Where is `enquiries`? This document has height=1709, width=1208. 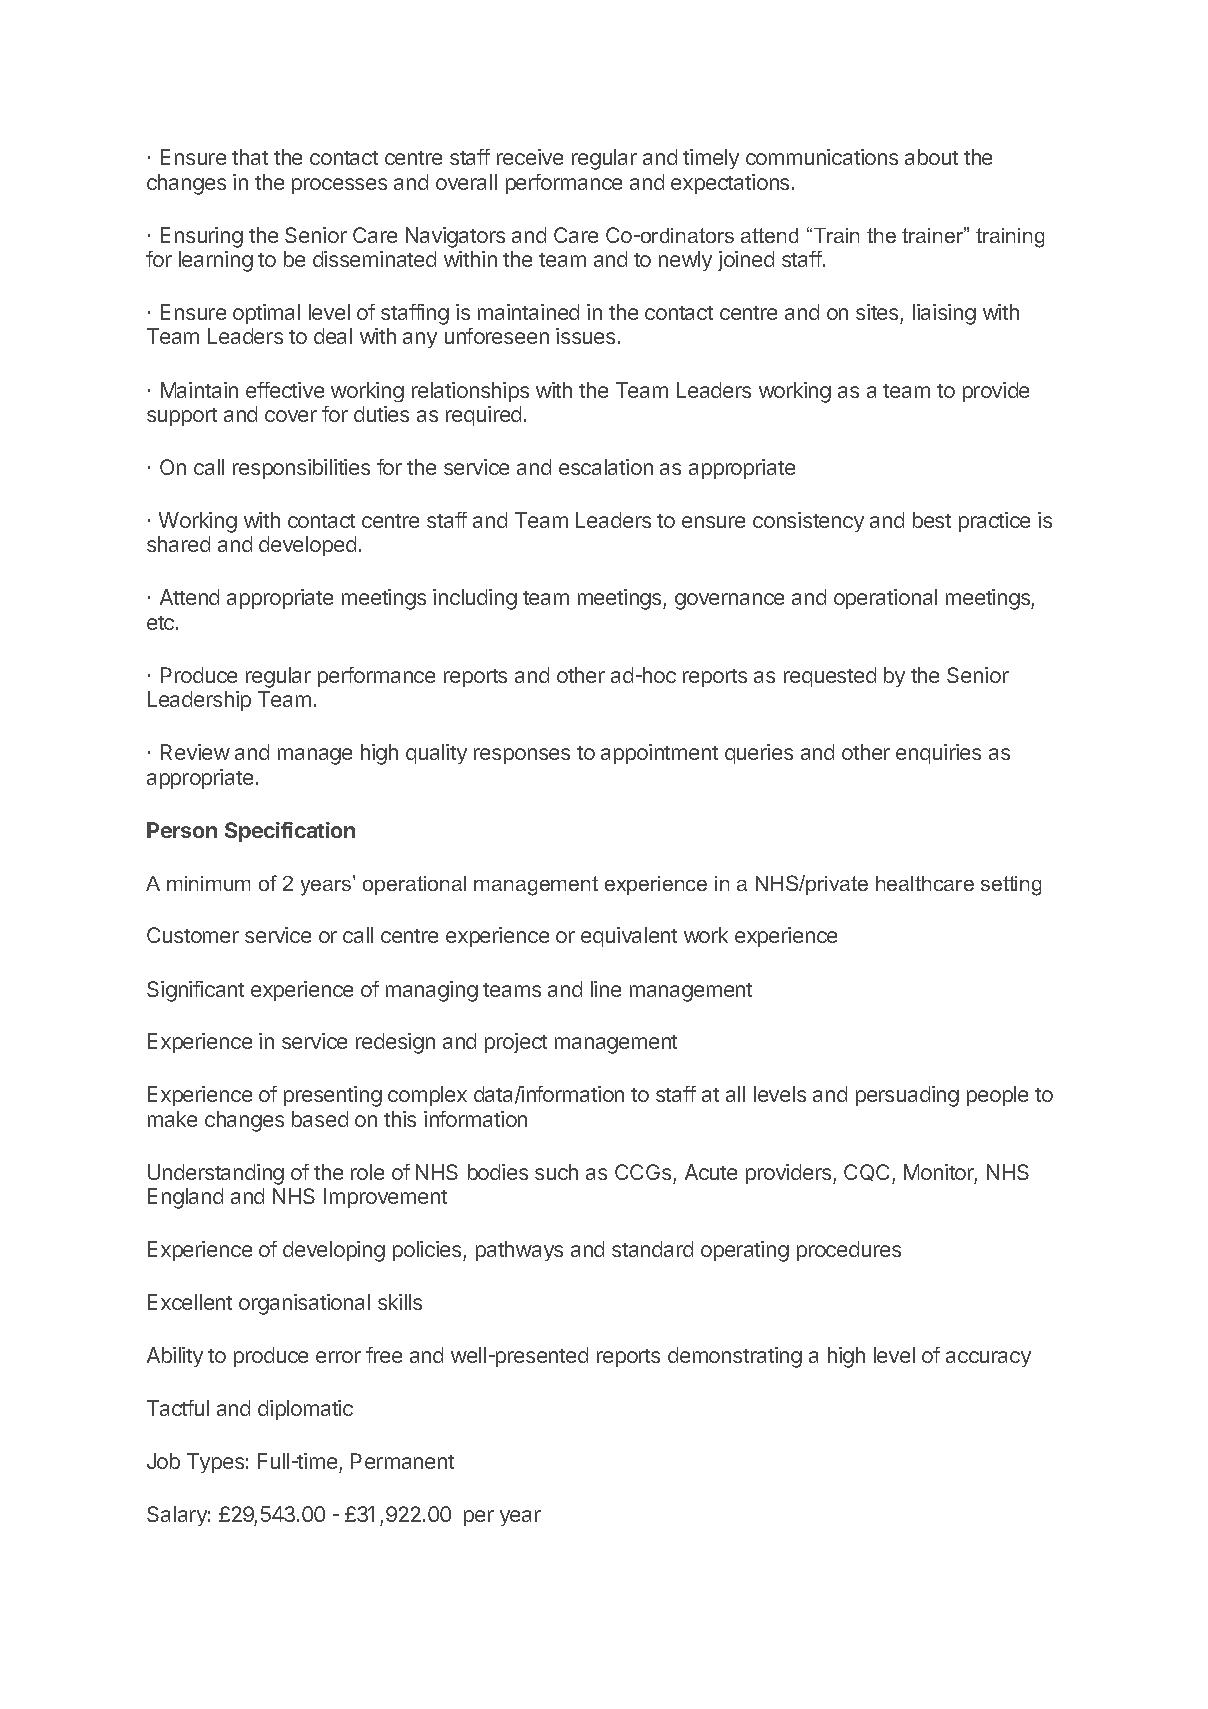
enquiries is located at coordinates (938, 754).
